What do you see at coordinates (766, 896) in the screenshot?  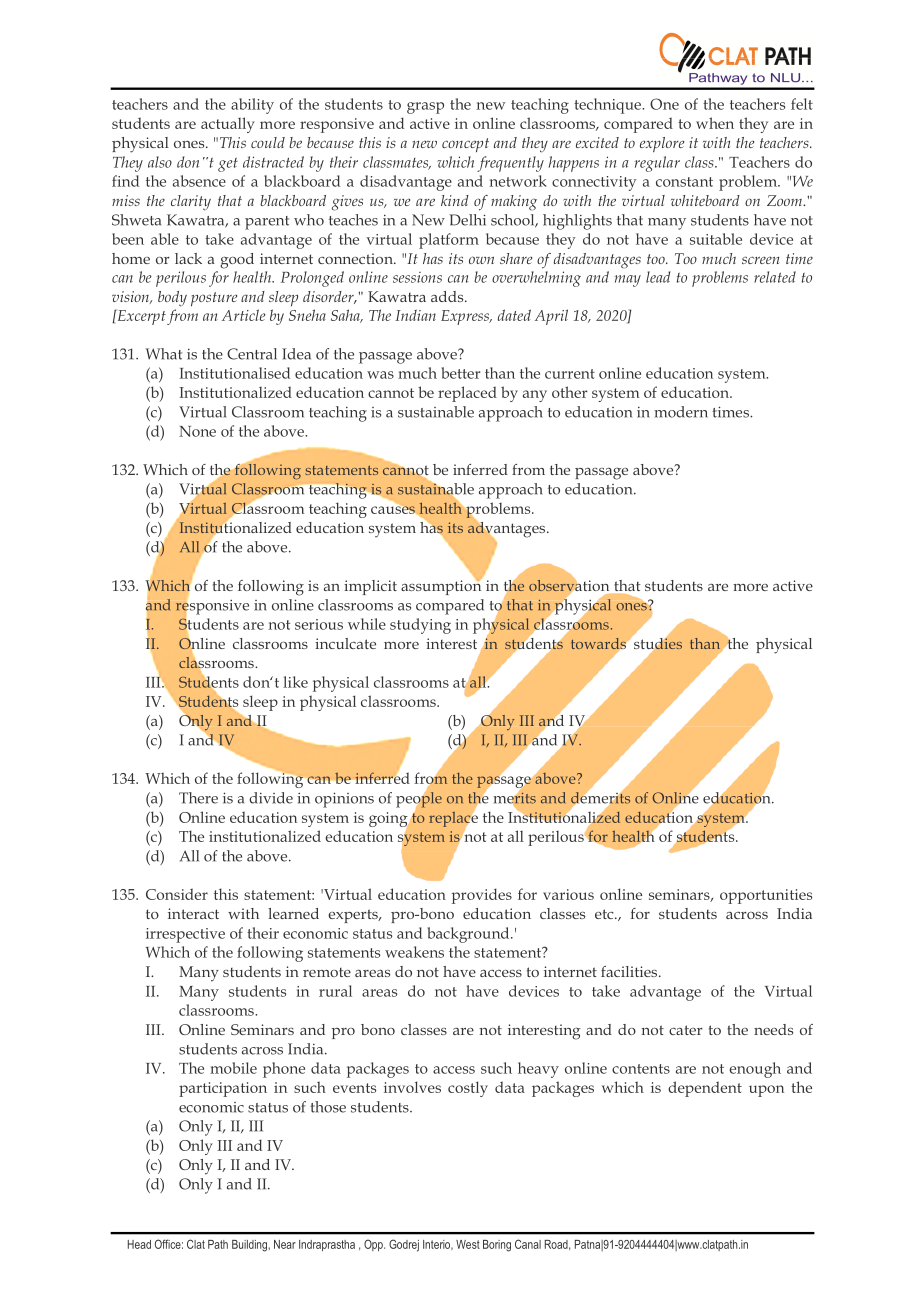 I see `opportunities` at bounding box center [766, 896].
